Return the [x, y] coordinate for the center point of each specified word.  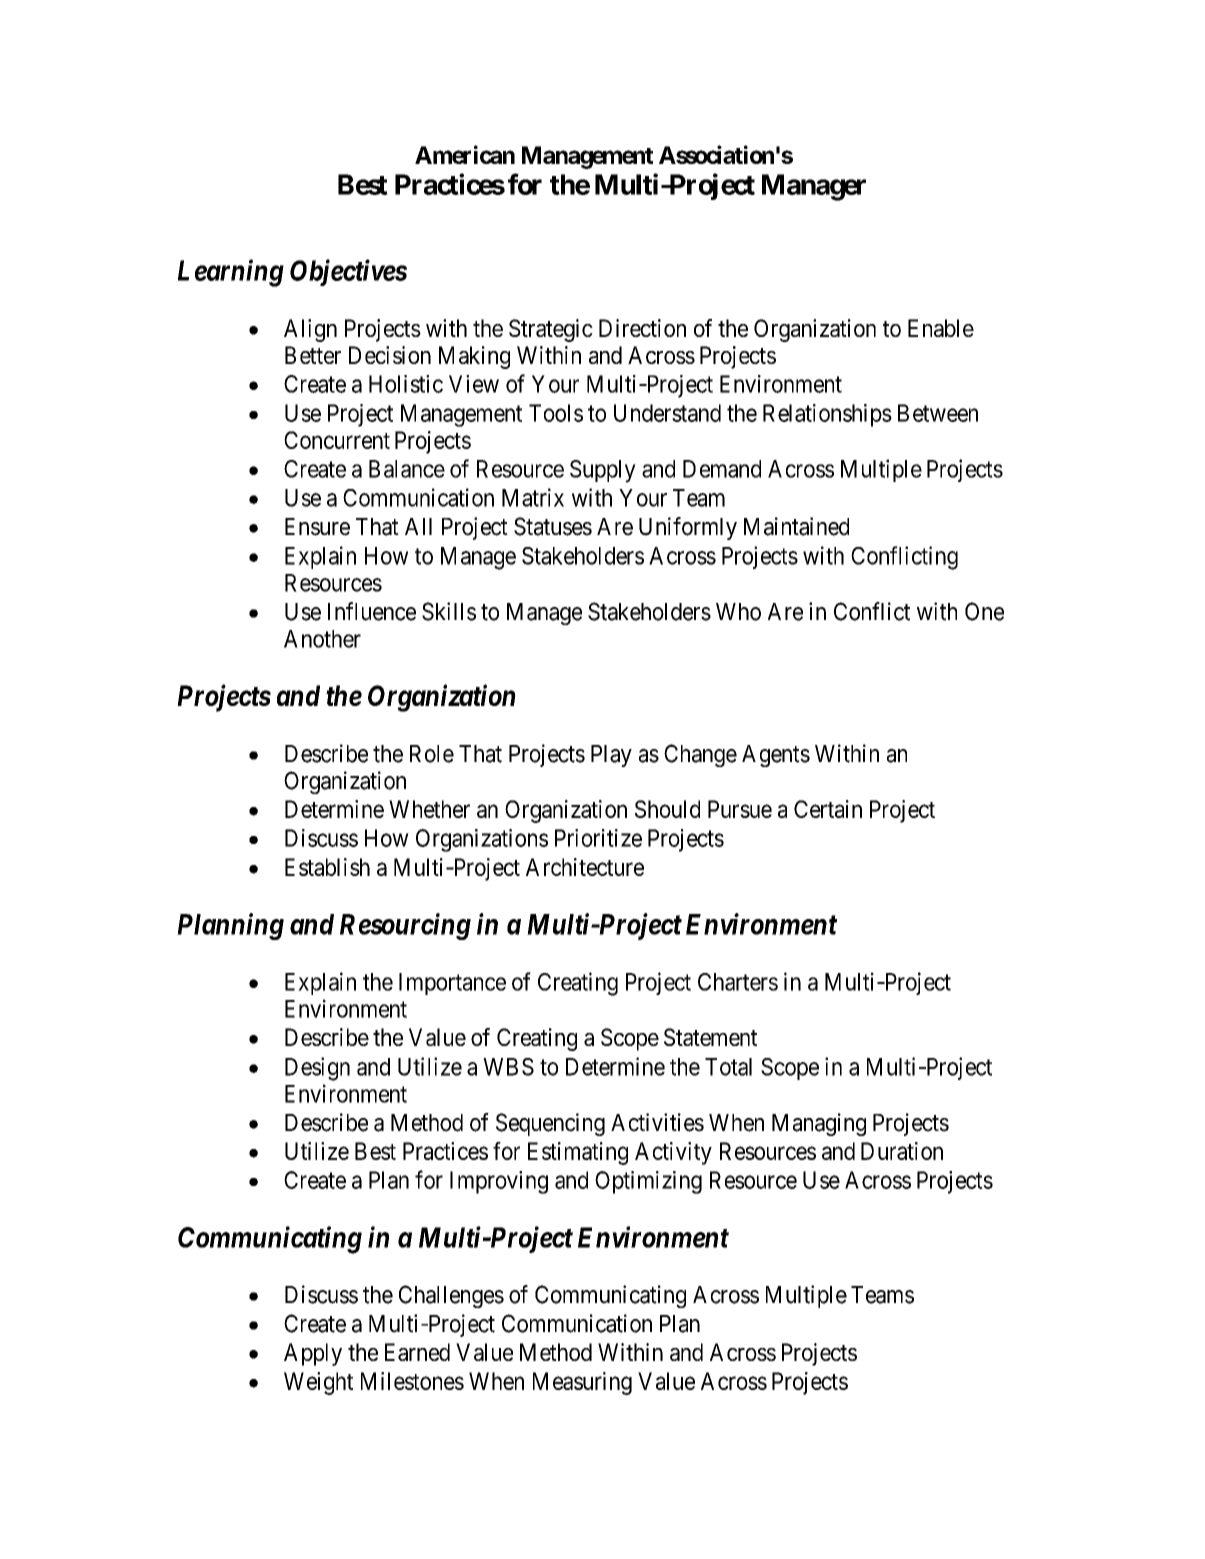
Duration [902, 1151]
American [465, 154]
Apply [313, 1354]
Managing [819, 1124]
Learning [231, 273]
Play [611, 756]
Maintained [796, 526]
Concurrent [337, 440]
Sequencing [550, 1124]
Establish [327, 867]
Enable [941, 328]
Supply [603, 471]
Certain [828, 809]
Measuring [582, 1383]
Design [317, 1069]
